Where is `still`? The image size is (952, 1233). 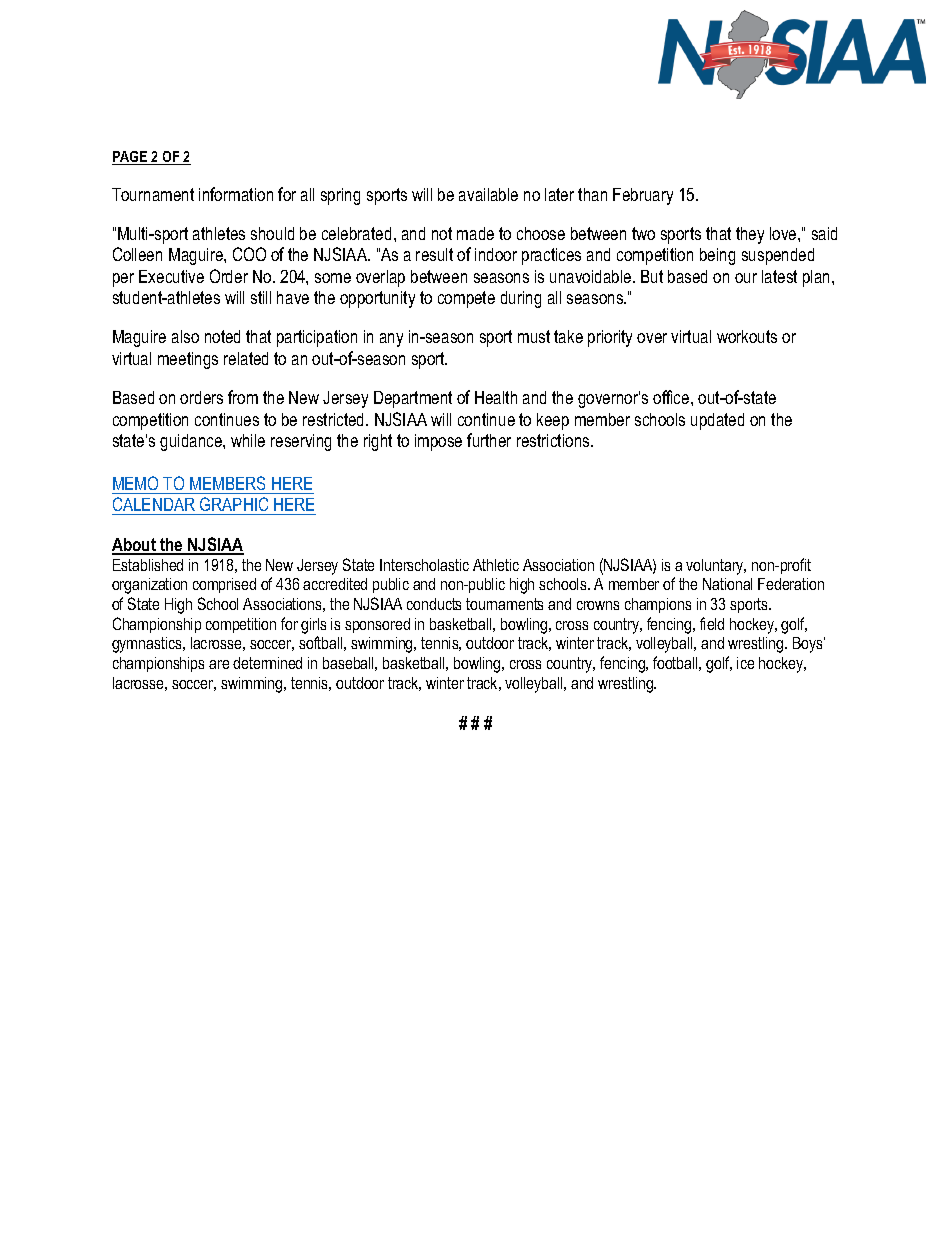 still is located at coordinates (261, 297).
